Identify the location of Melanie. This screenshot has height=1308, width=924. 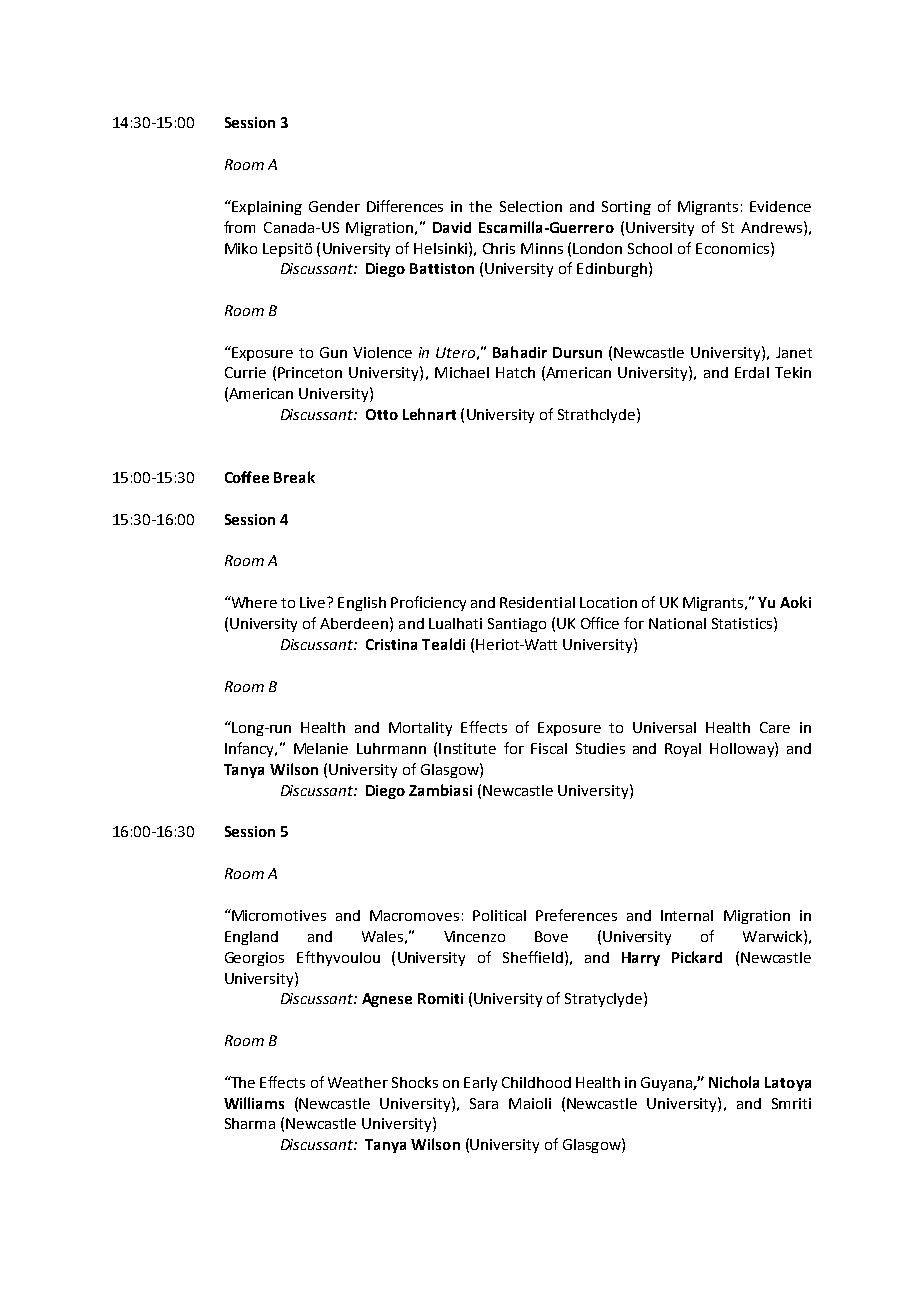
(321, 748).
